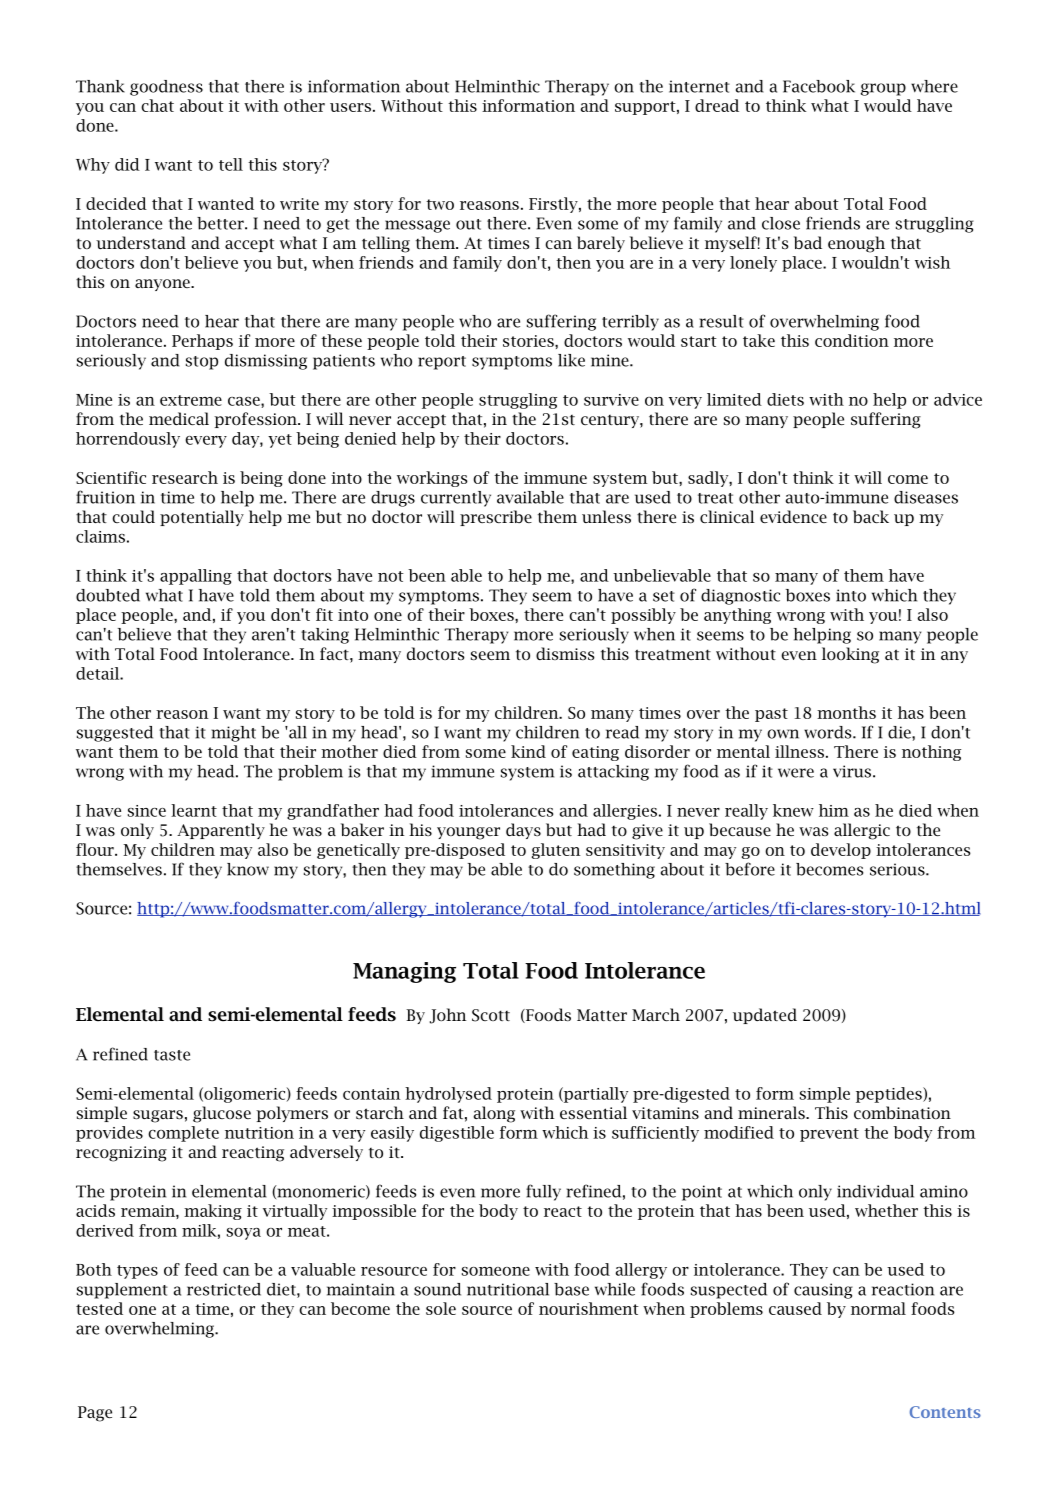  I want to click on Scott, so click(491, 1015).
